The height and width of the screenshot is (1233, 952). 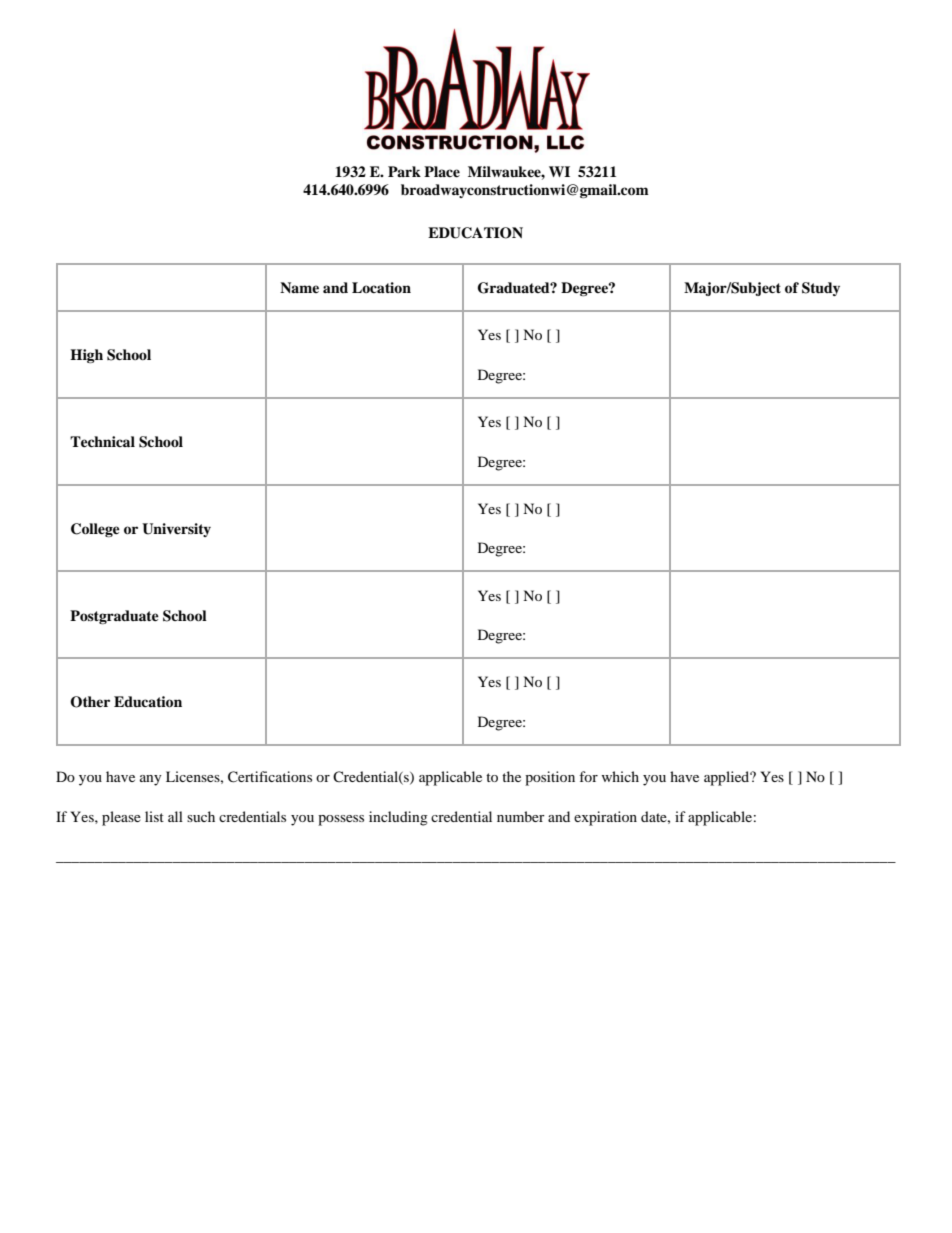 I want to click on Place, so click(x=442, y=171).
